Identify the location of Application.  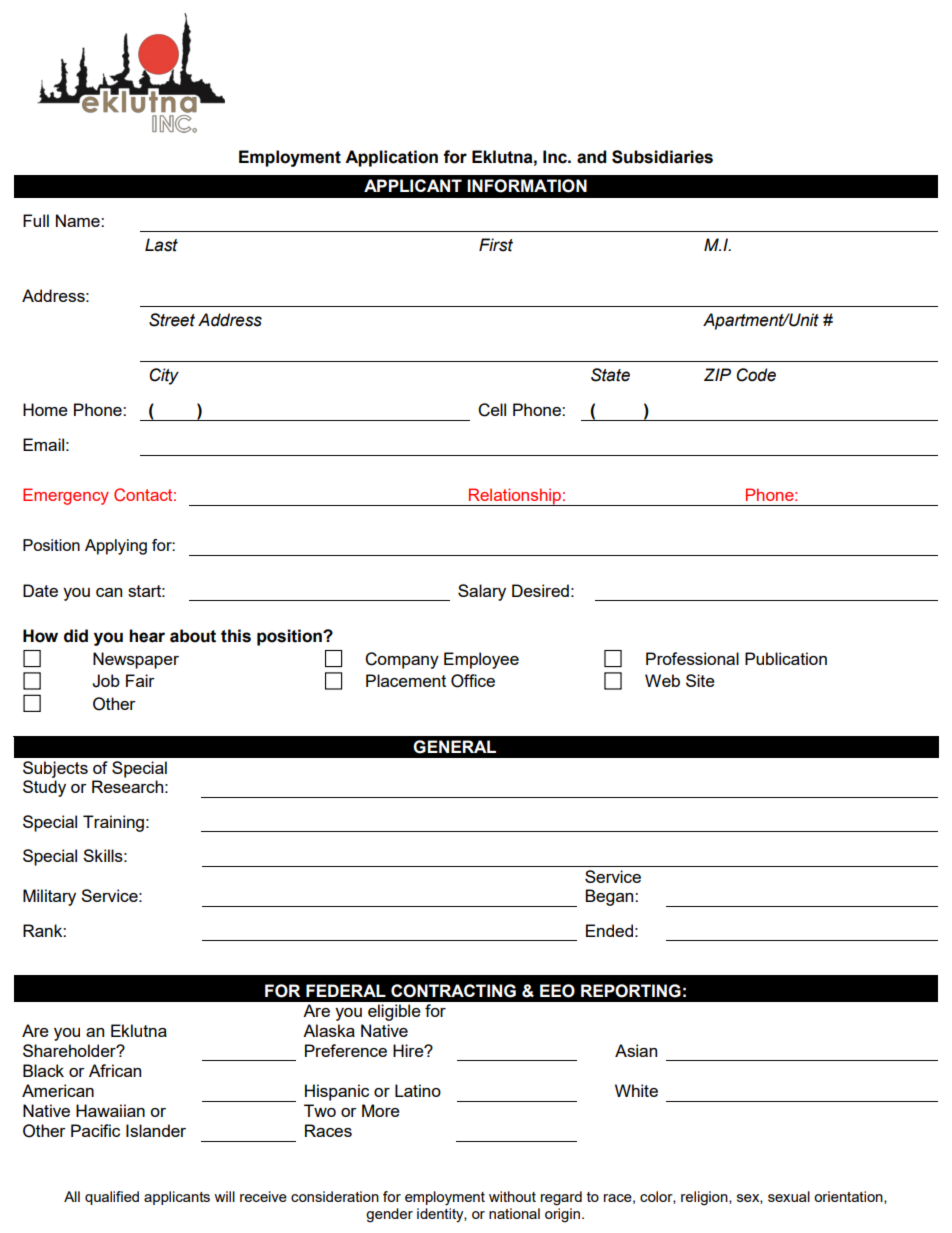
(391, 158).
